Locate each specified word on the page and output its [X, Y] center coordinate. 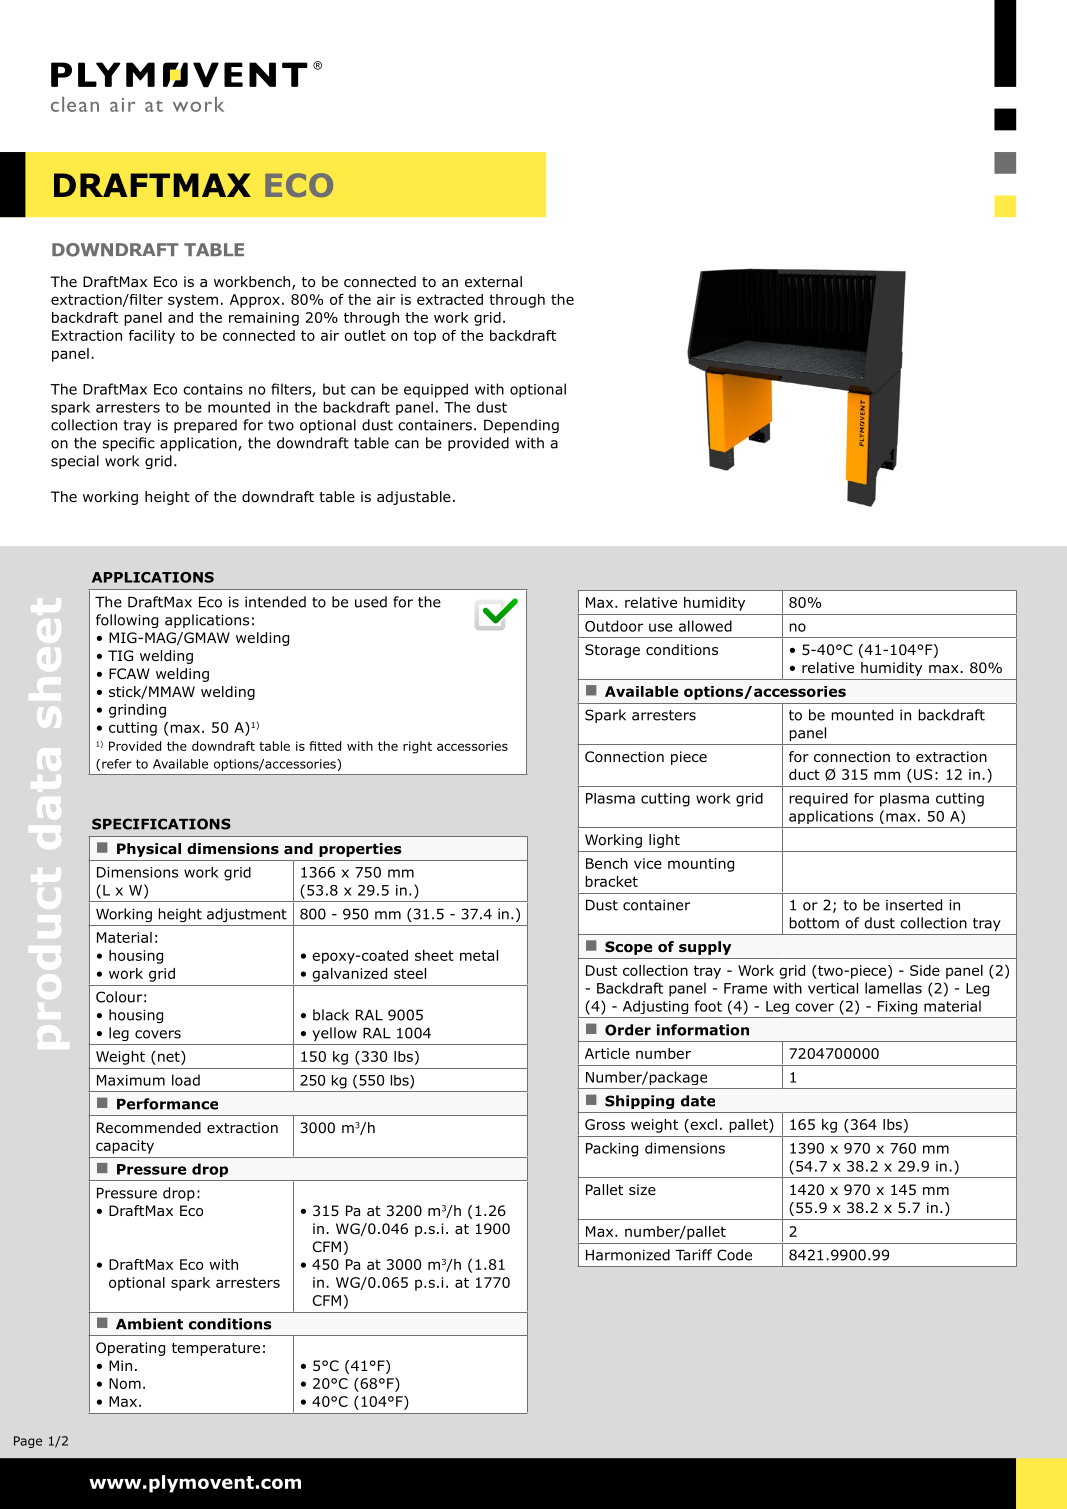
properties [360, 850]
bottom [814, 923]
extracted [450, 299]
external [493, 281]
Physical [149, 850]
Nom [125, 1383]
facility [152, 337]
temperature [216, 1349]
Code [734, 1255]
